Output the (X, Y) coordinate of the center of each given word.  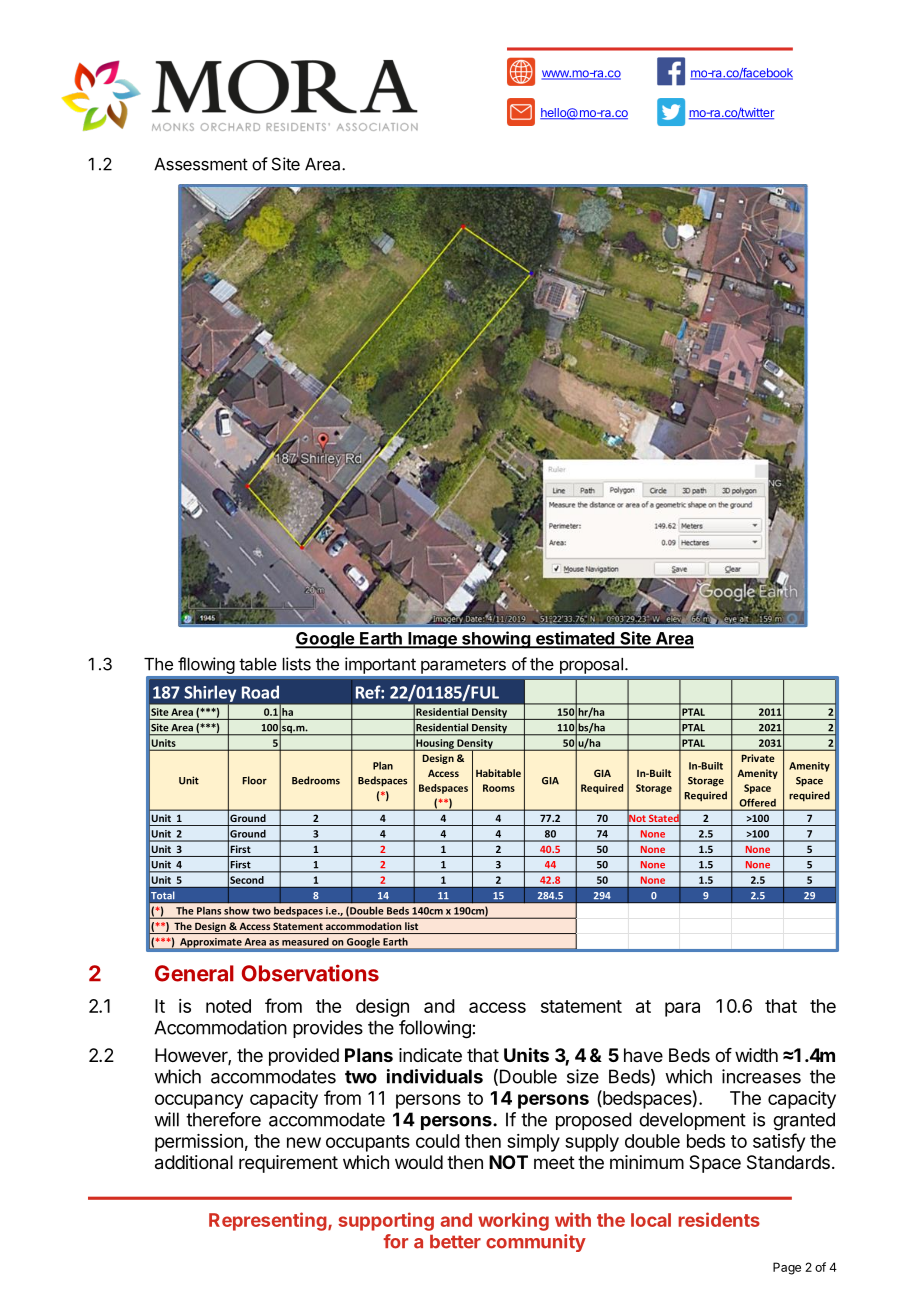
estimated (574, 639)
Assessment (201, 164)
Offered (758, 803)
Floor (254, 780)
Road (260, 692)
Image (432, 640)
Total (163, 895)
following (435, 1029)
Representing (268, 1221)
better (455, 1242)
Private (758, 758)
